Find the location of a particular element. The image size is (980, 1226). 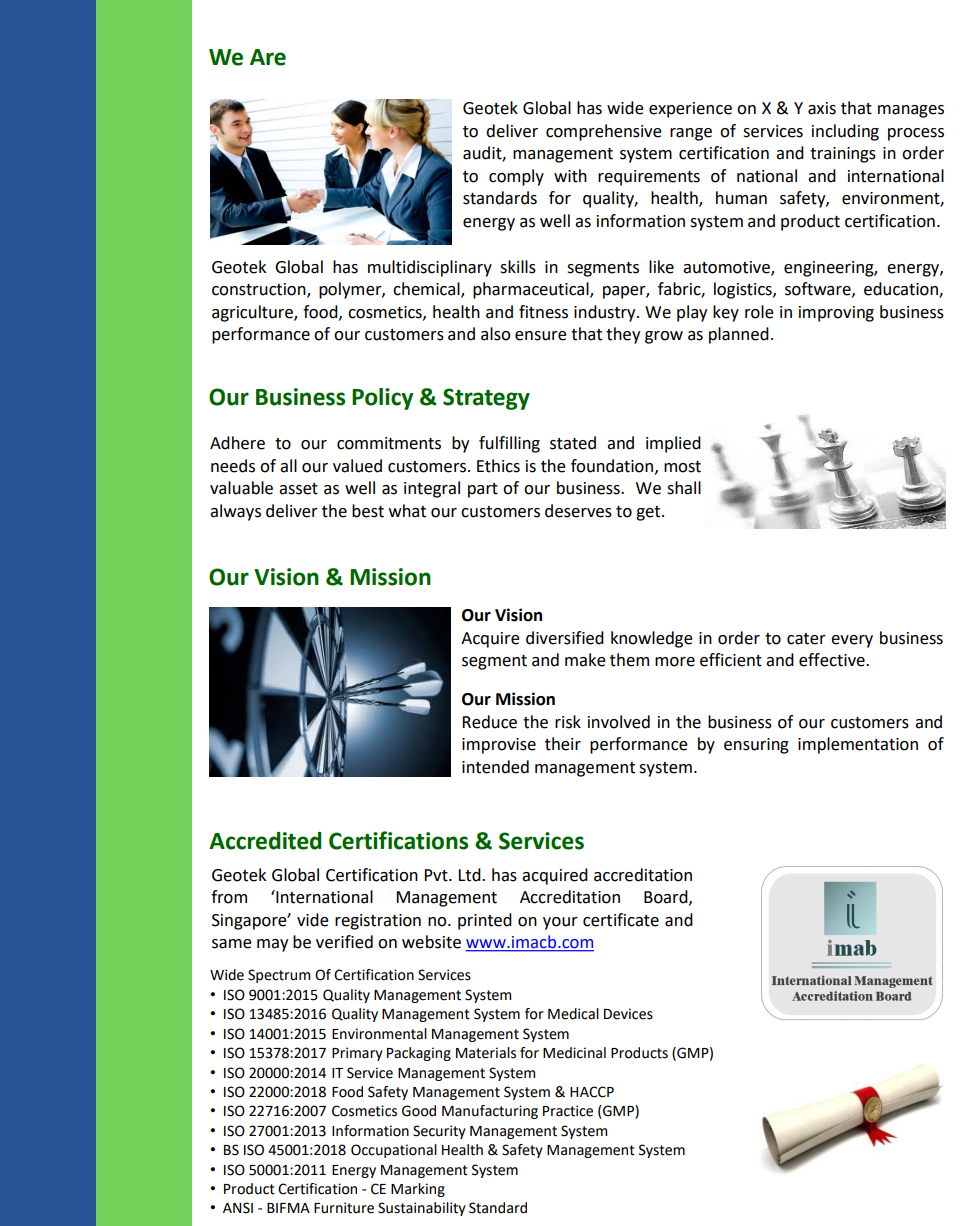

HACCP is located at coordinates (592, 1092).
